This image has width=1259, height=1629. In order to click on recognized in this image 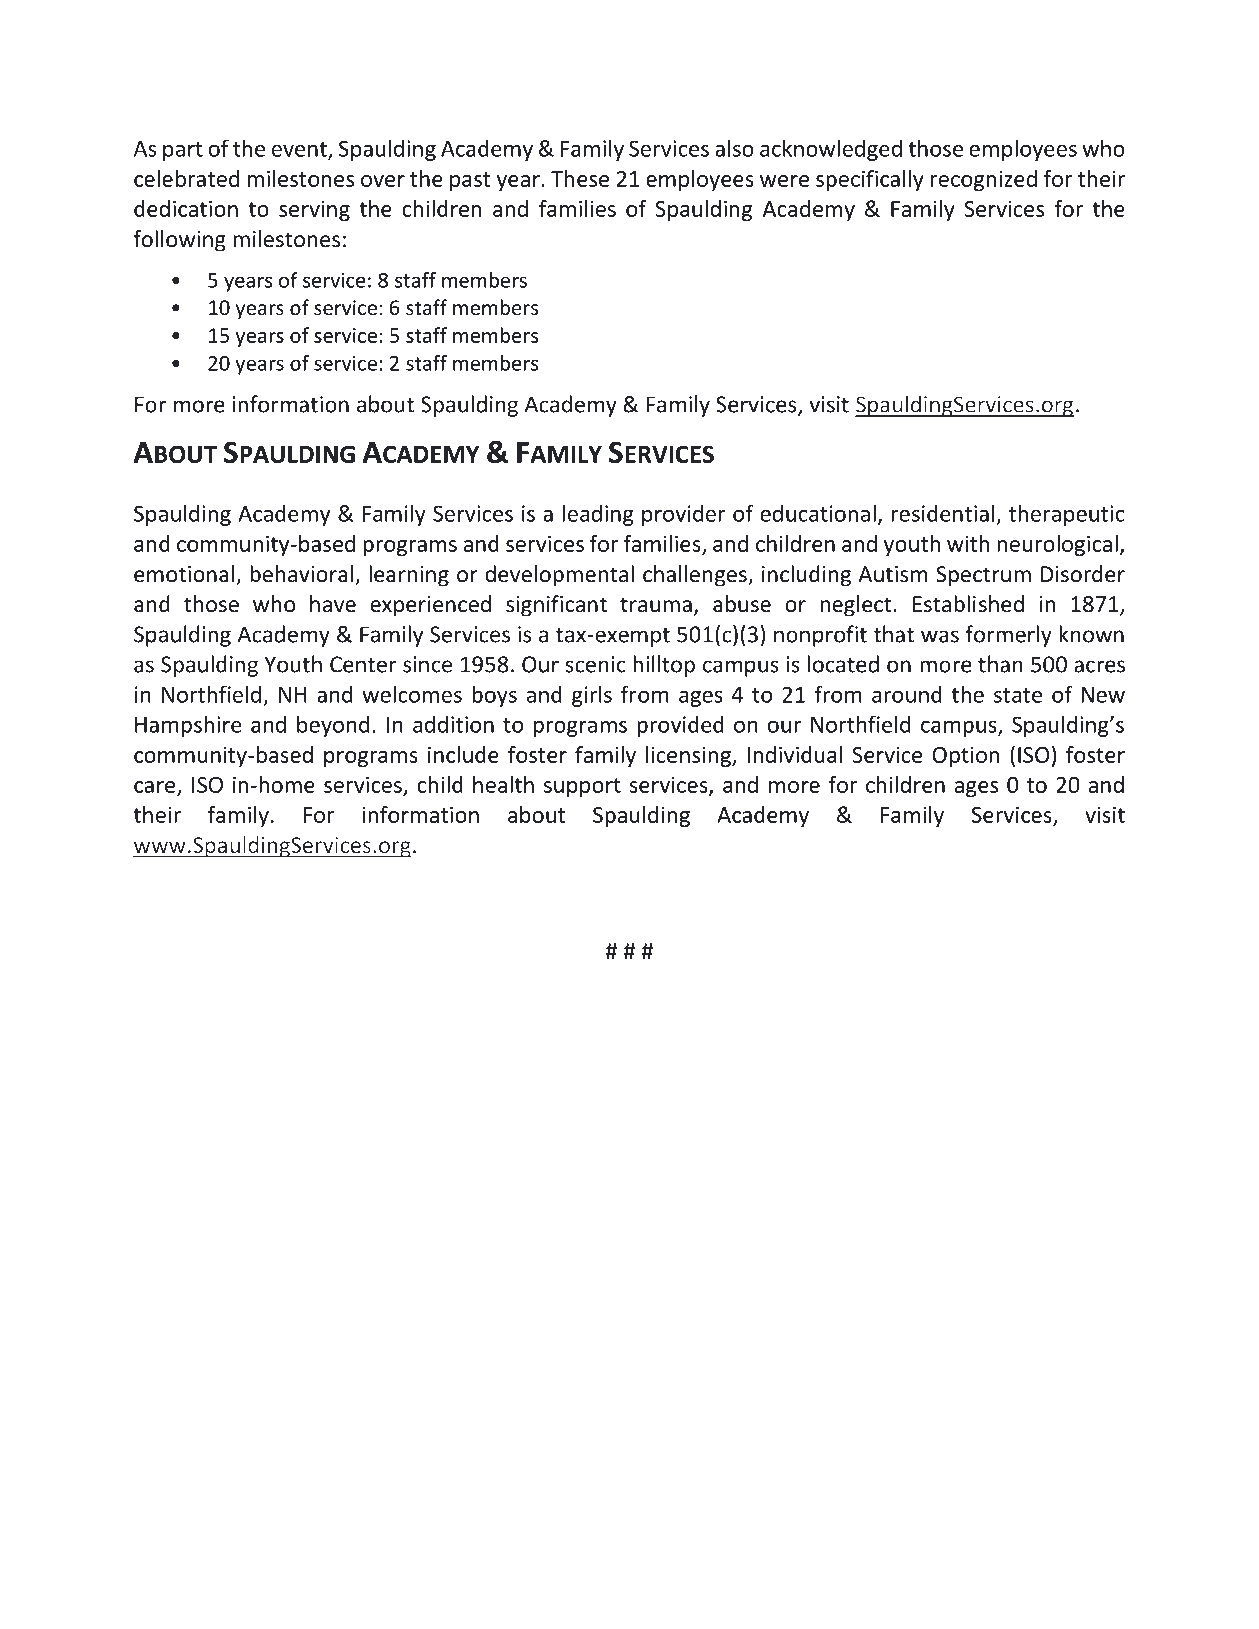, I will do `click(984, 180)`.
